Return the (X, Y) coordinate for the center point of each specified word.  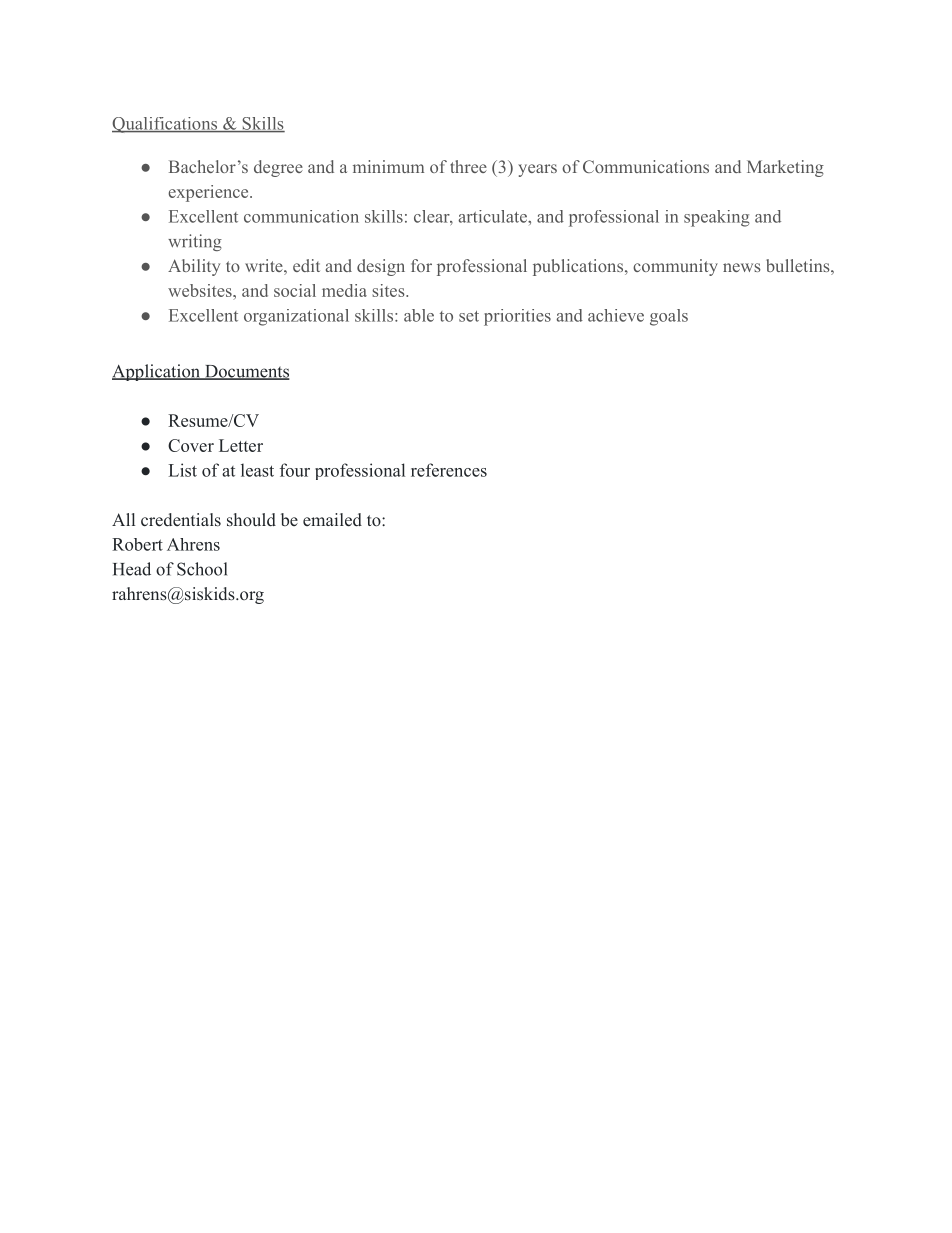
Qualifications (165, 125)
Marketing (785, 168)
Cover (191, 445)
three (468, 166)
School (202, 569)
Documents (246, 372)
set (469, 316)
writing (195, 242)
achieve (616, 315)
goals (669, 317)
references (449, 470)
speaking (717, 218)
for (421, 265)
